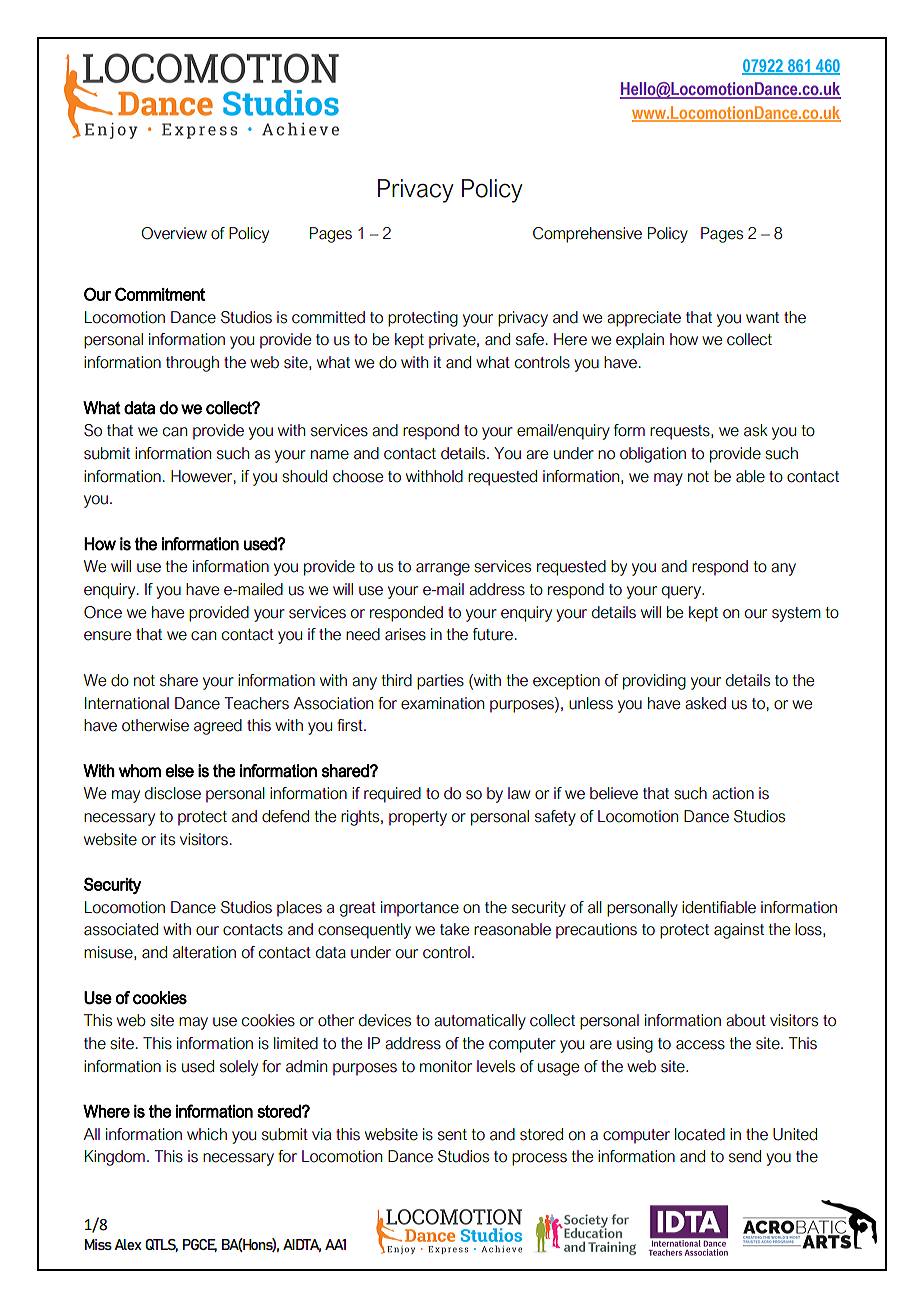 The height and width of the image is (1308, 924). I want to click on asked, so click(705, 703).
